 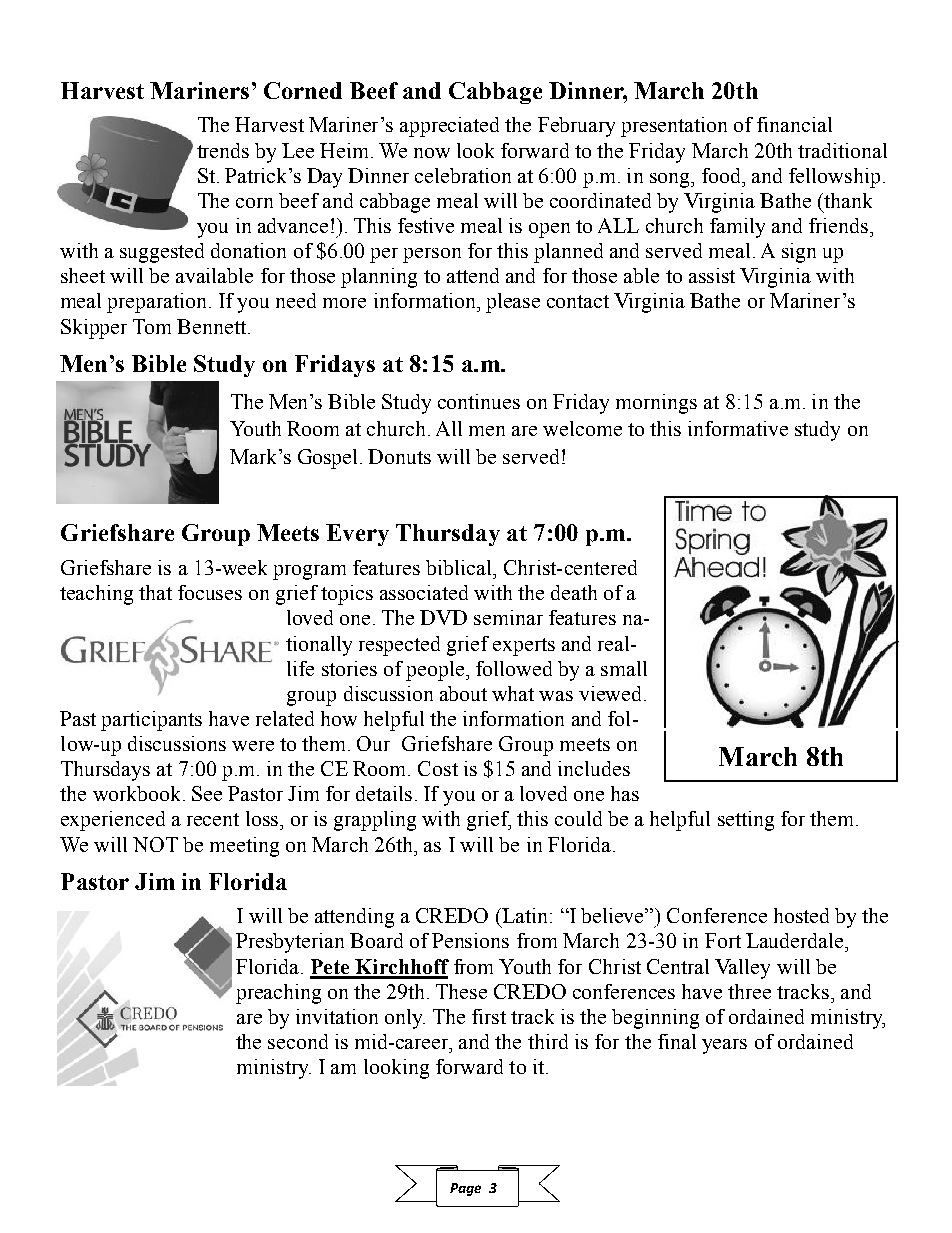 I want to click on continues, so click(x=479, y=401).
